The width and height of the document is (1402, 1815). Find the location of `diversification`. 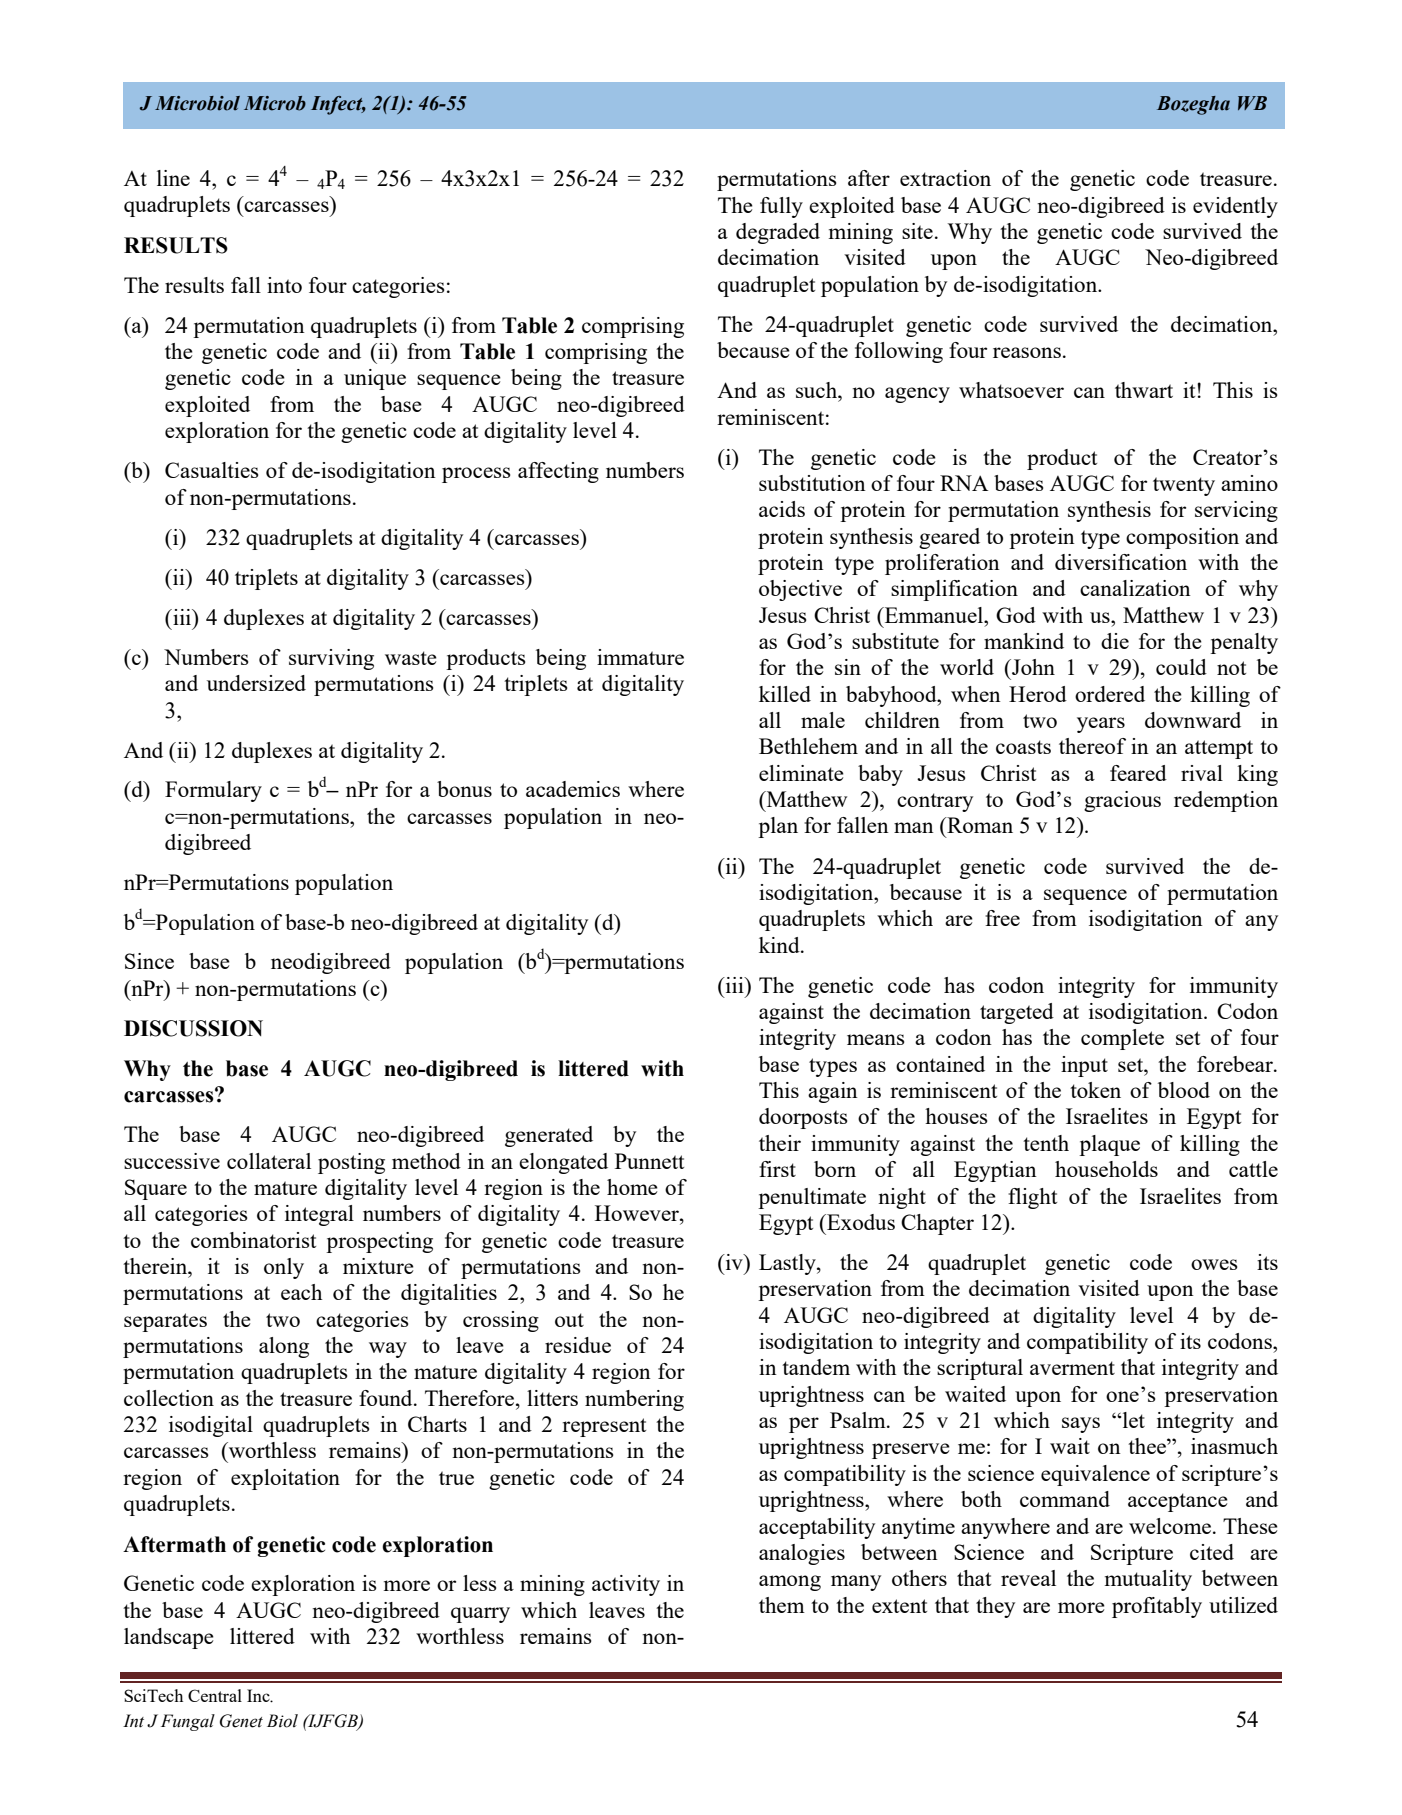

diversification is located at coordinates (1121, 562).
